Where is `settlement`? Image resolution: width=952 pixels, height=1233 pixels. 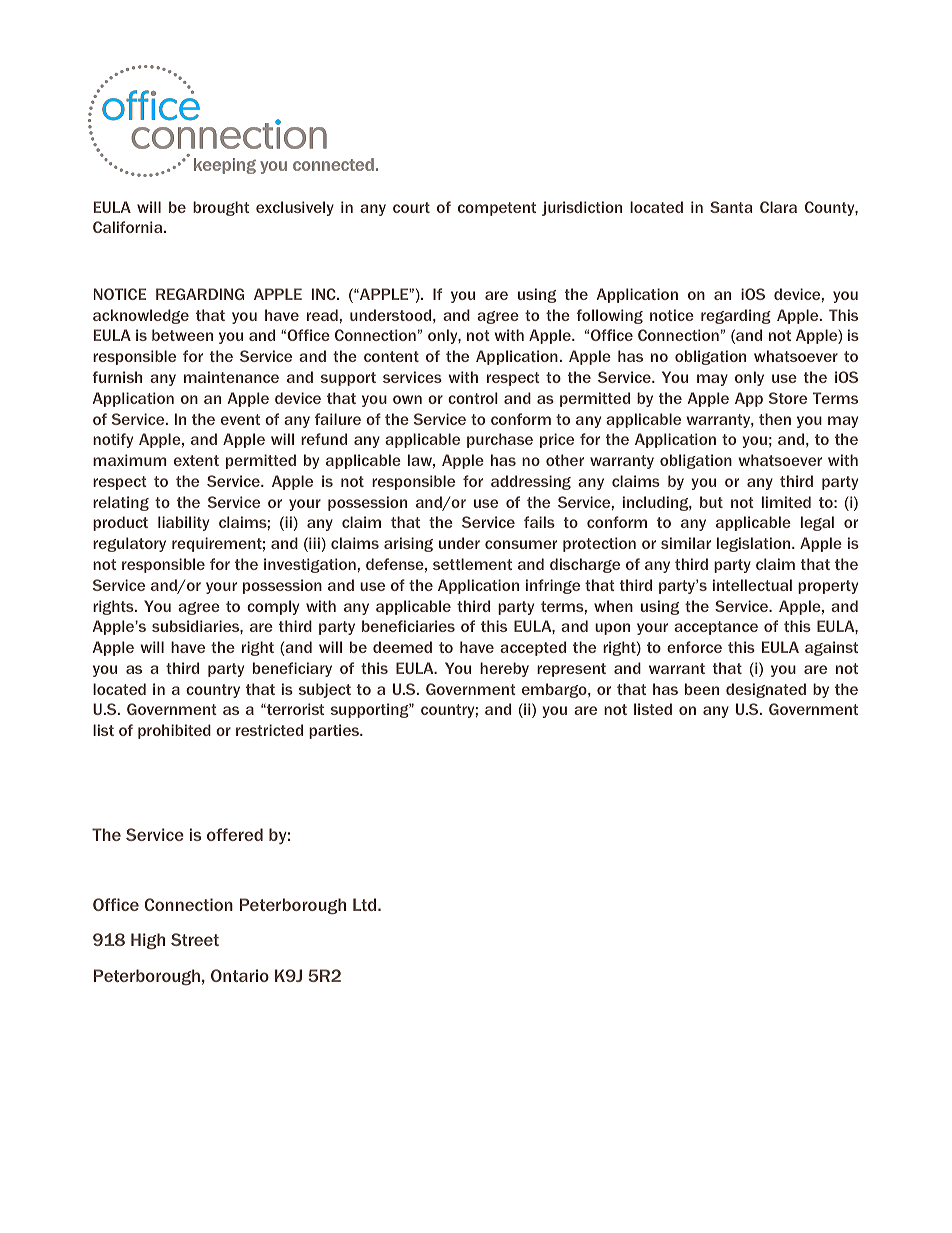
settlement is located at coordinates (472, 564).
